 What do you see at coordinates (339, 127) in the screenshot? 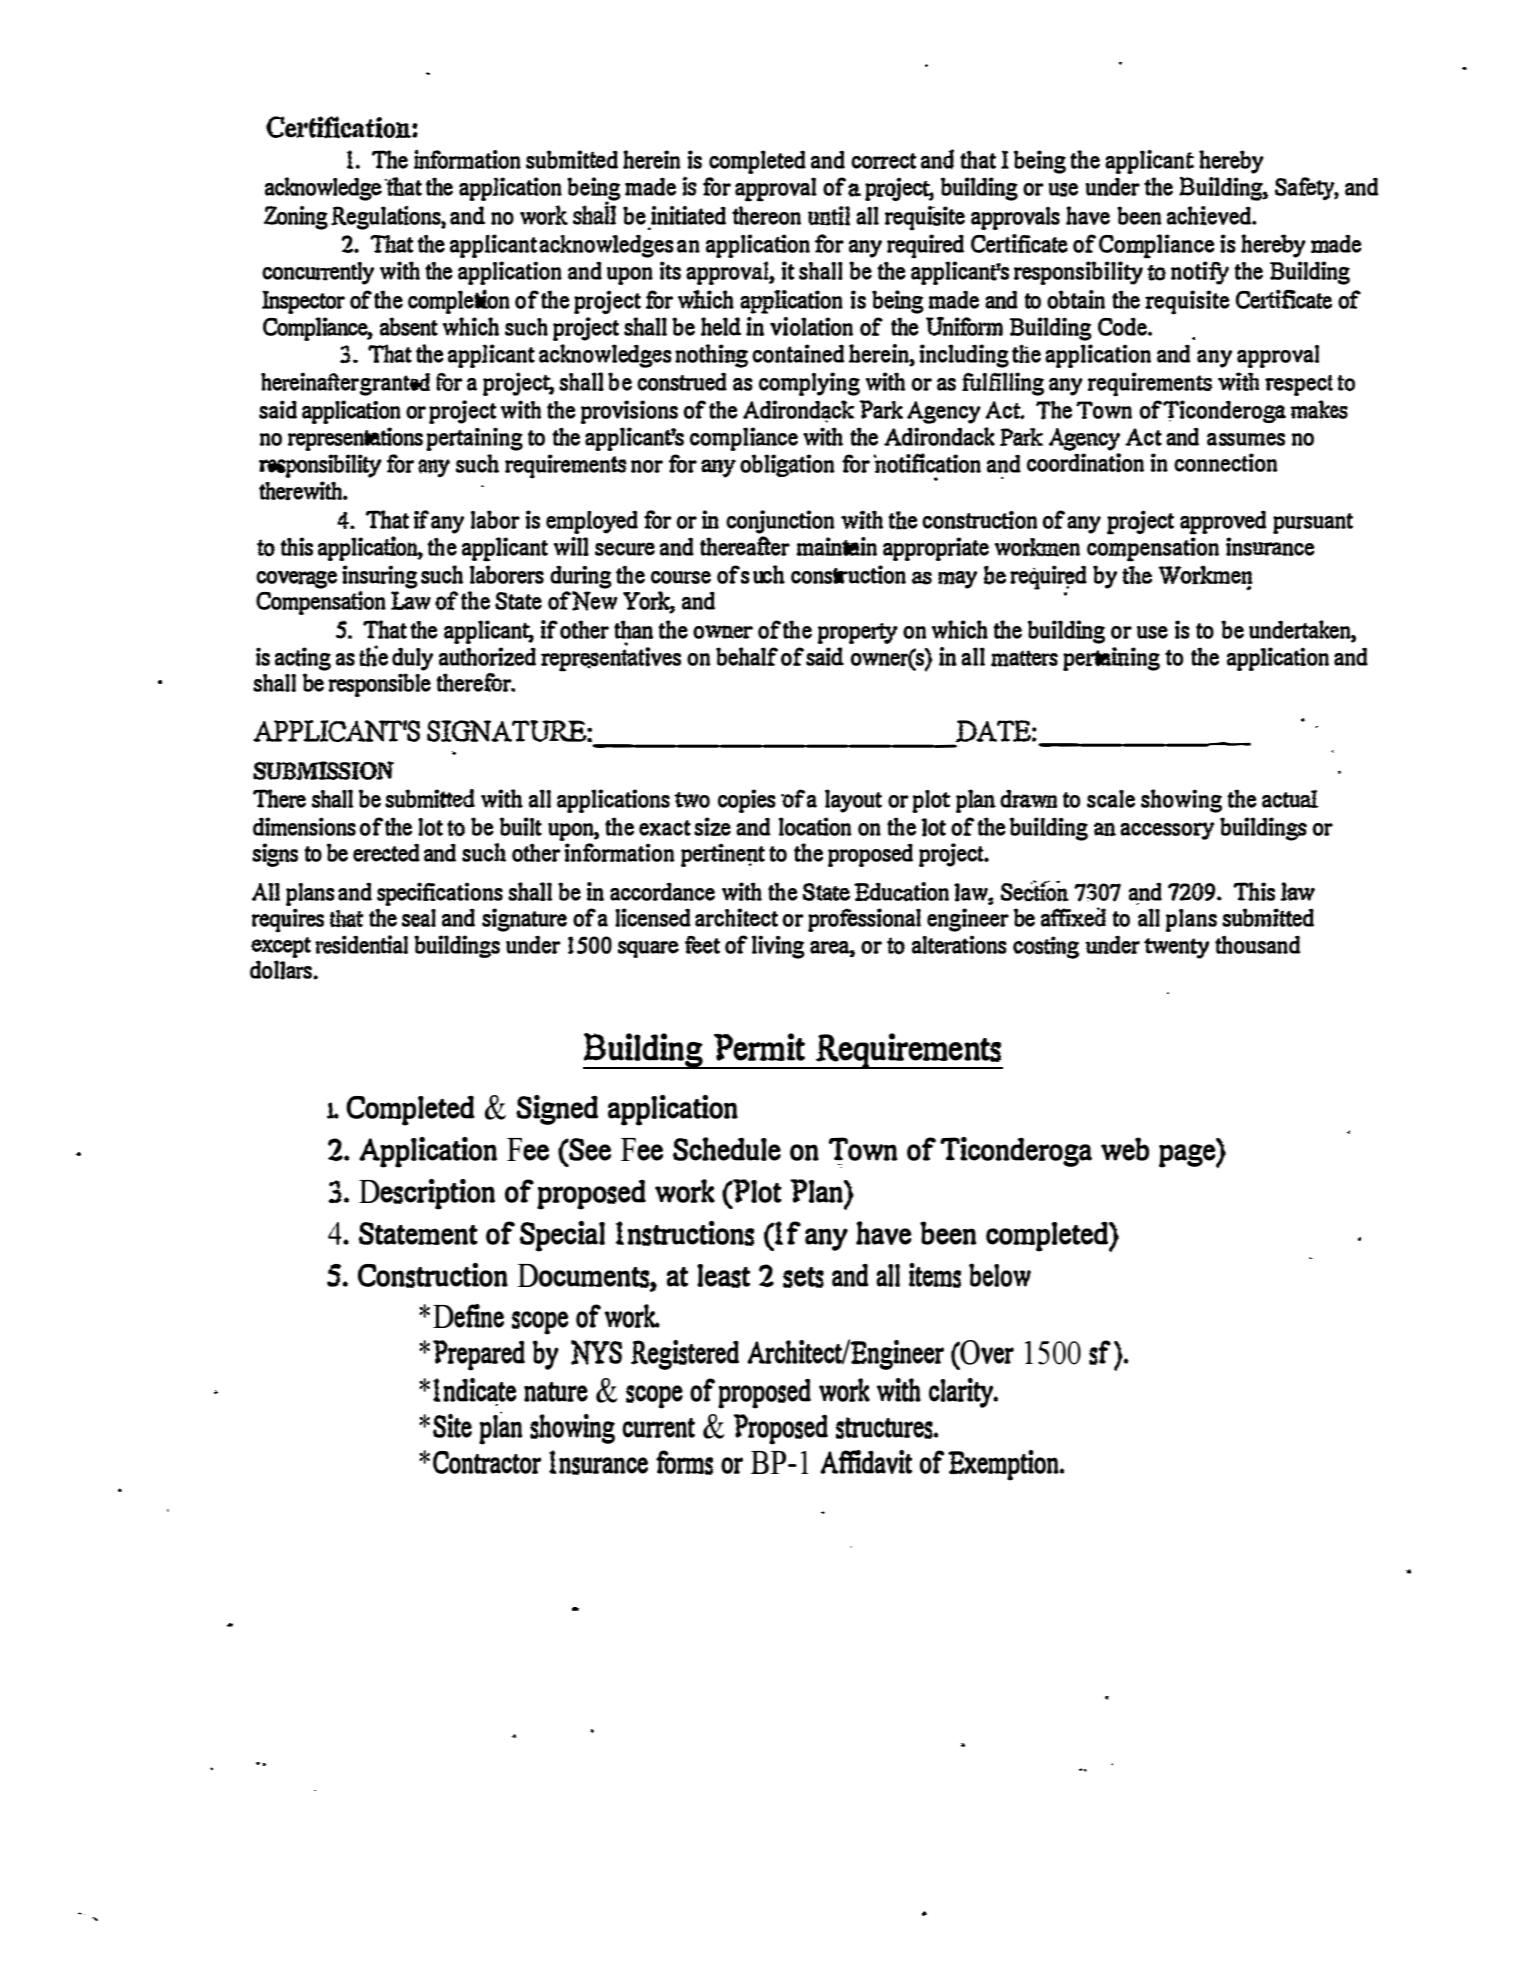
I see `Certification` at bounding box center [339, 127].
